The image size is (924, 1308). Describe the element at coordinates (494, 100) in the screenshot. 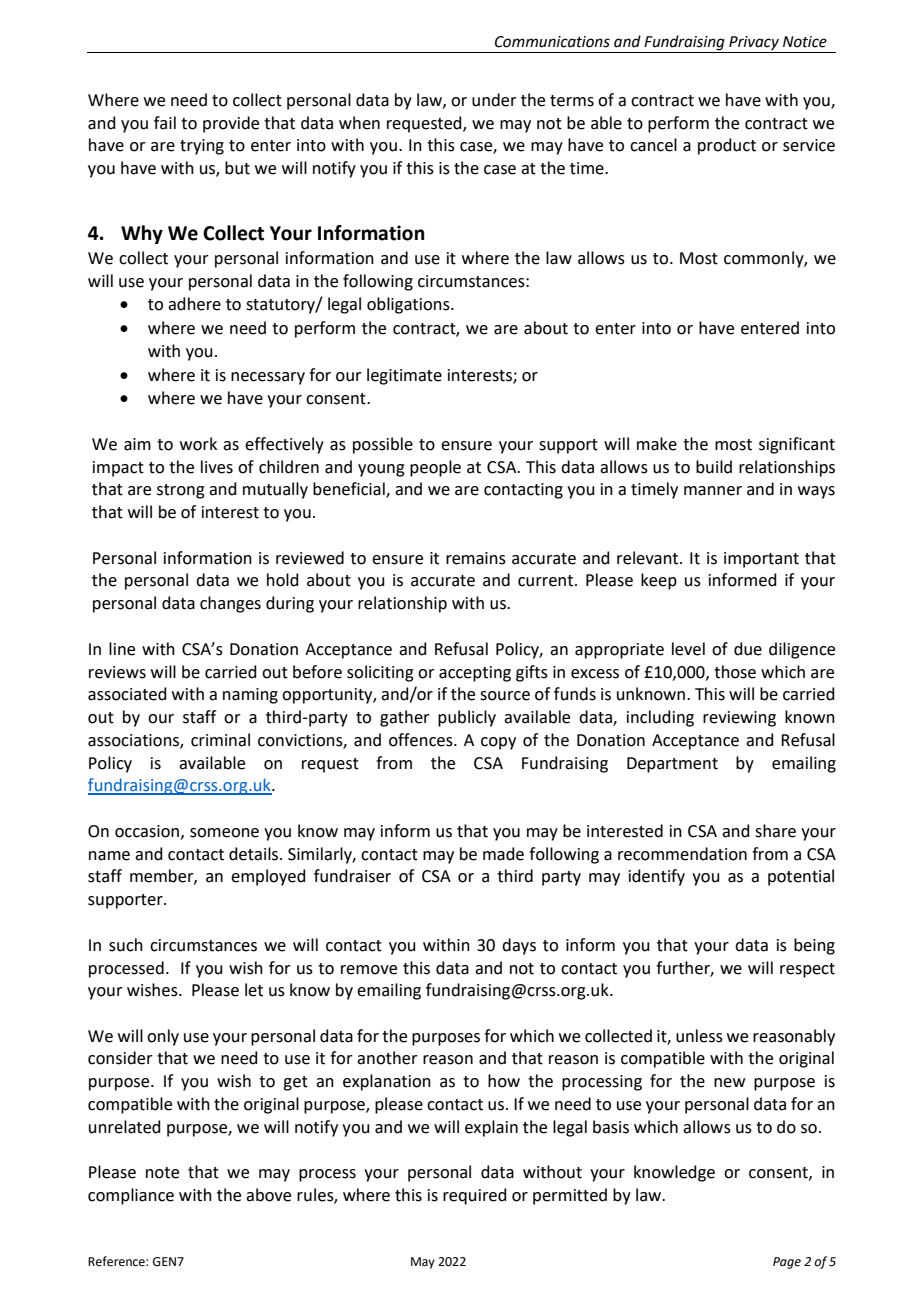

I see `under` at that location.
